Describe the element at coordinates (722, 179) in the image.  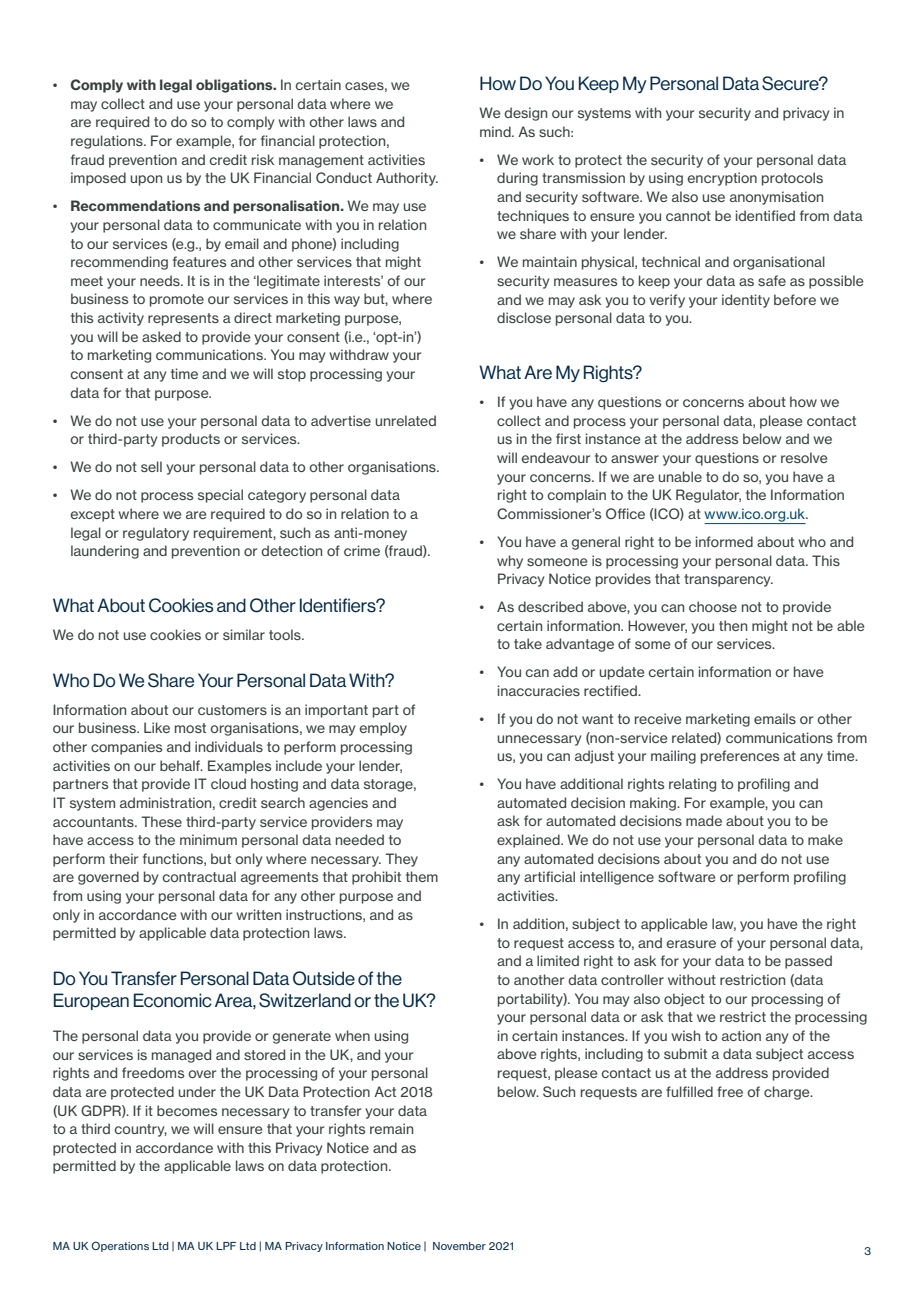
I see `encryption` at that location.
